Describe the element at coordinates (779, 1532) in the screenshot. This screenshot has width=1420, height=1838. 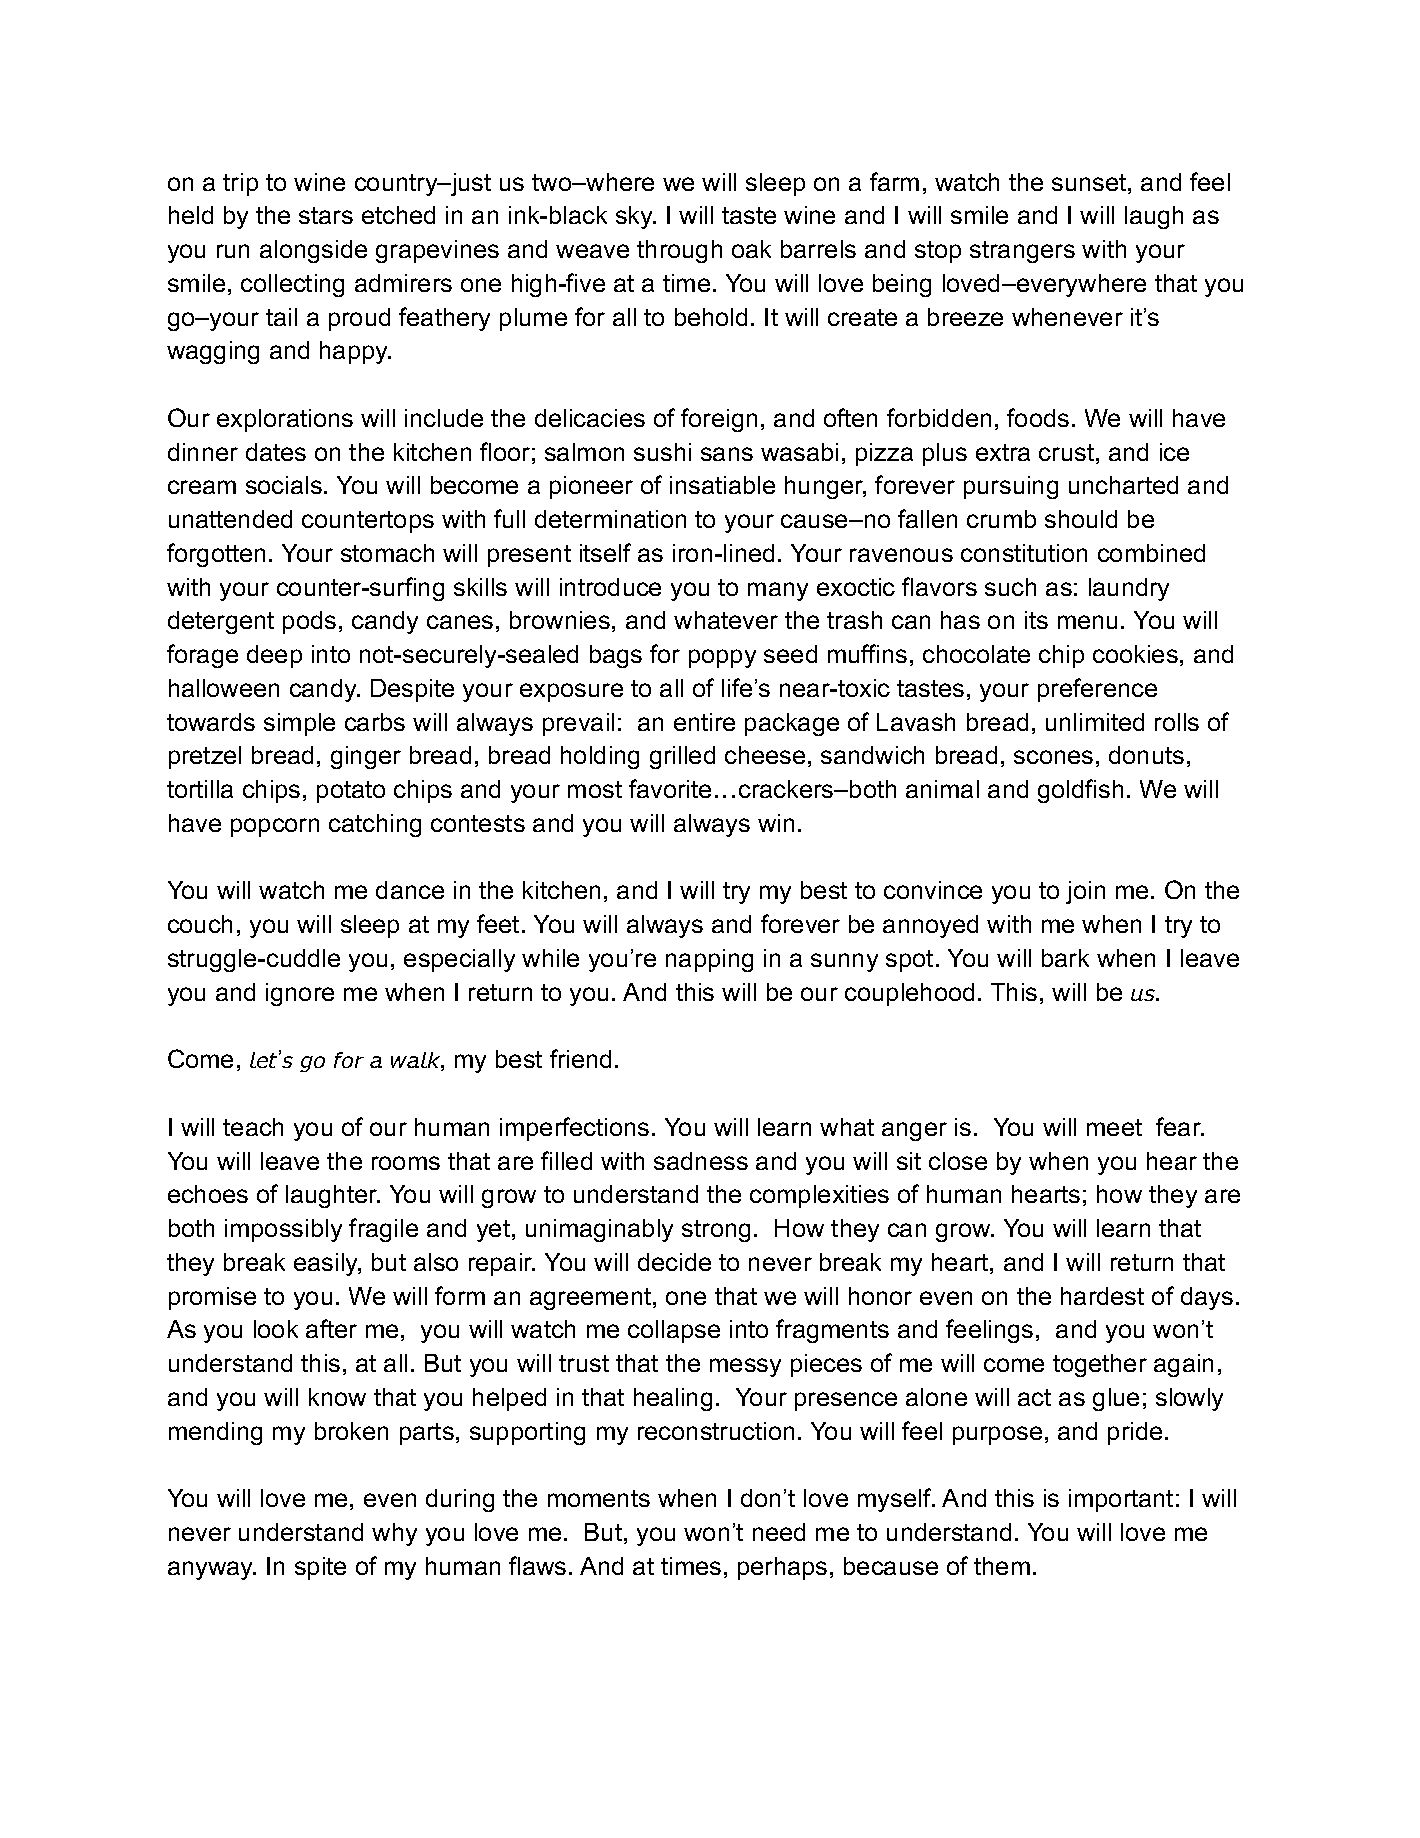
I see `need` at that location.
